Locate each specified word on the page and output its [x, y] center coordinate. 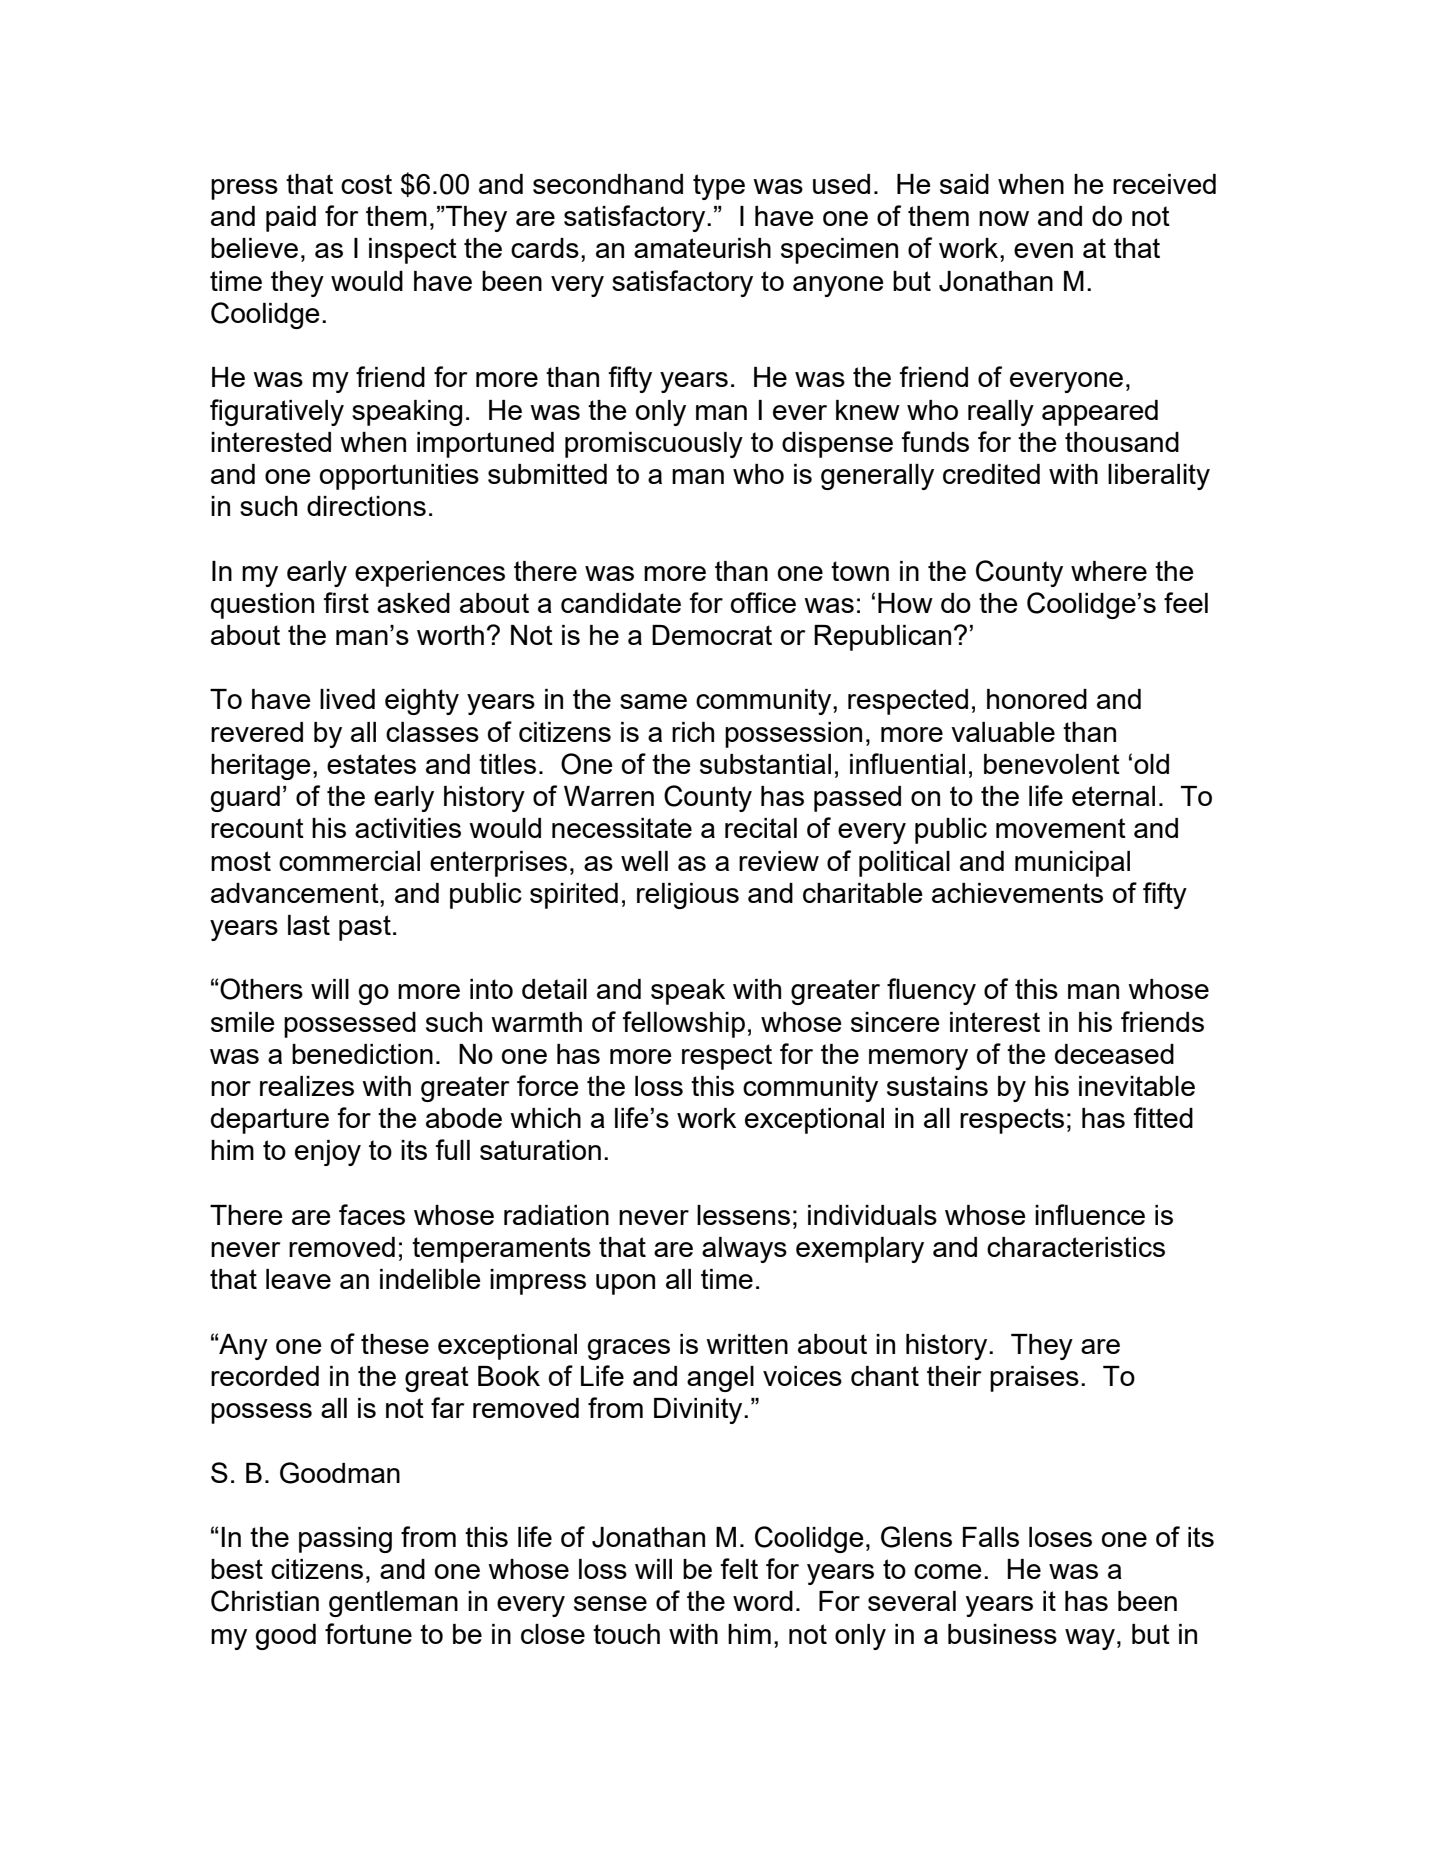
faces [372, 1214]
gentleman [393, 1604]
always [744, 1250]
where [1109, 571]
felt [739, 1568]
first [346, 602]
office [763, 602]
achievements [1017, 893]
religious [688, 896]
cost [366, 184]
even [1043, 250]
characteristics [1076, 1247]
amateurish [702, 248]
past [365, 928]
